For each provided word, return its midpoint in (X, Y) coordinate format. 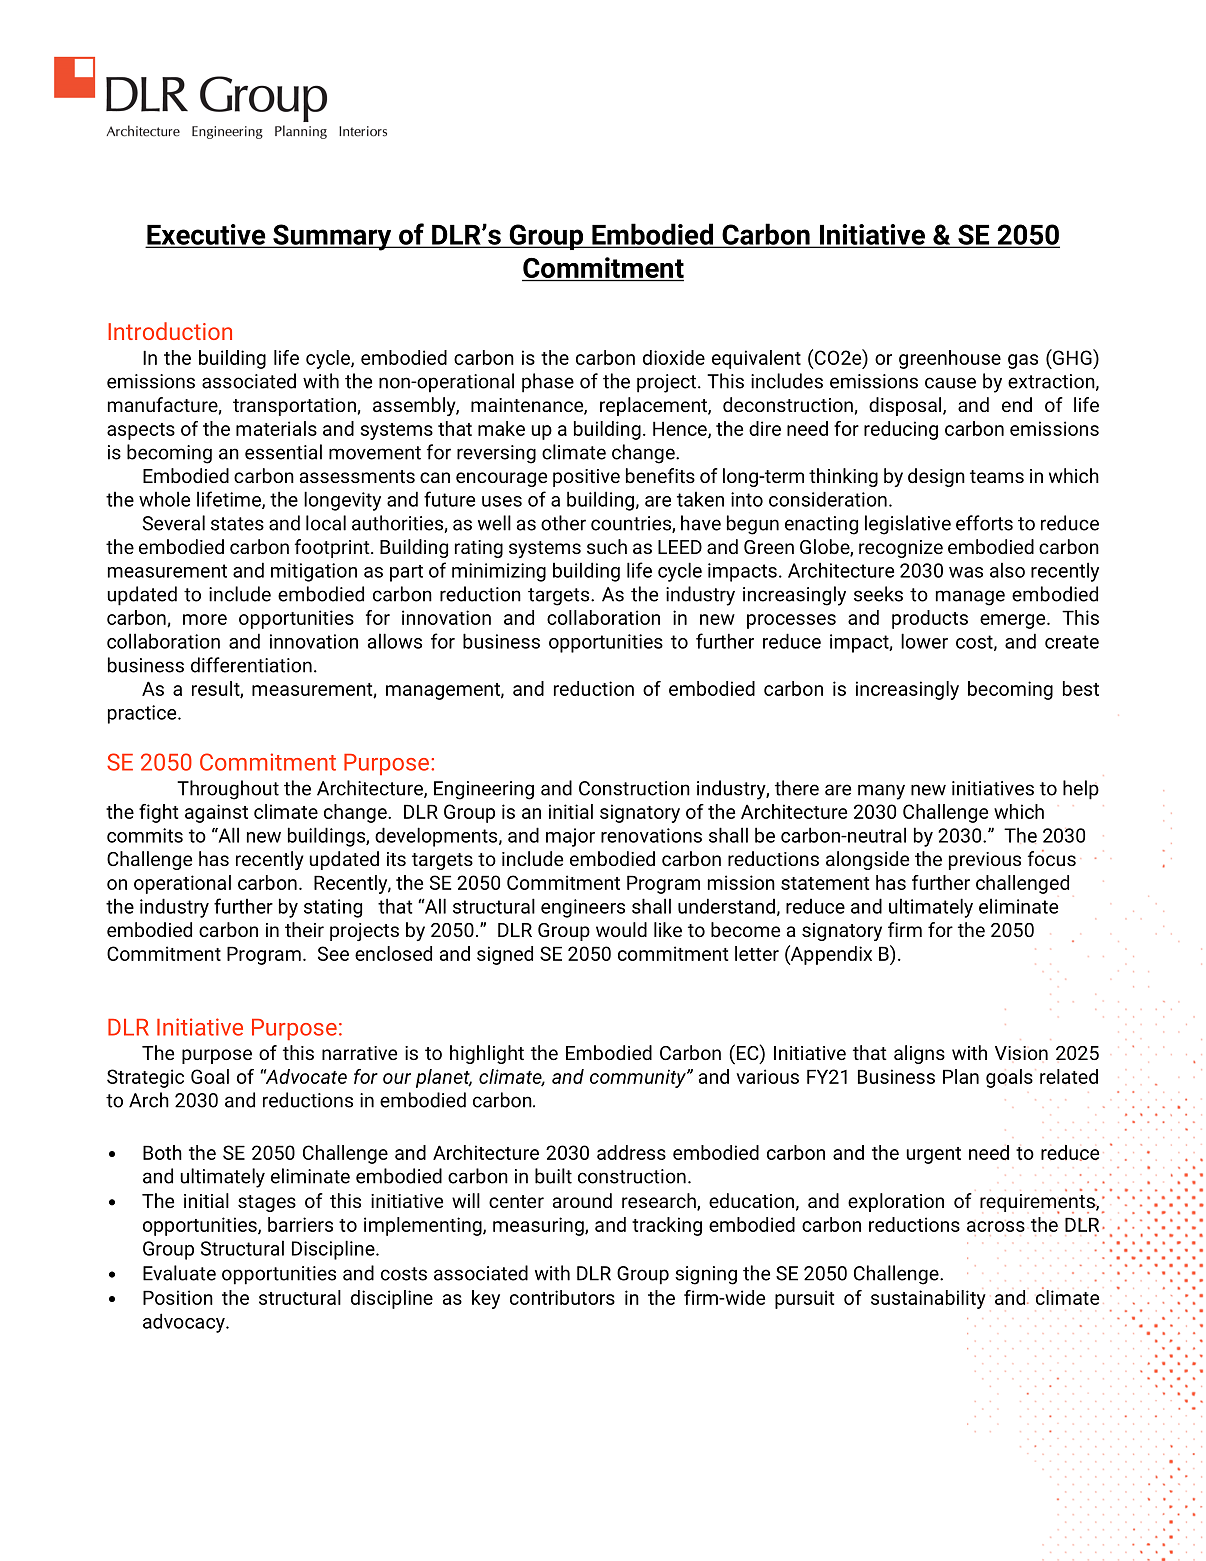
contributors (562, 1297)
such (607, 546)
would (621, 929)
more (205, 619)
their (304, 929)
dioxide (674, 357)
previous (985, 861)
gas (1023, 361)
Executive (207, 235)
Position (178, 1297)
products (930, 619)
